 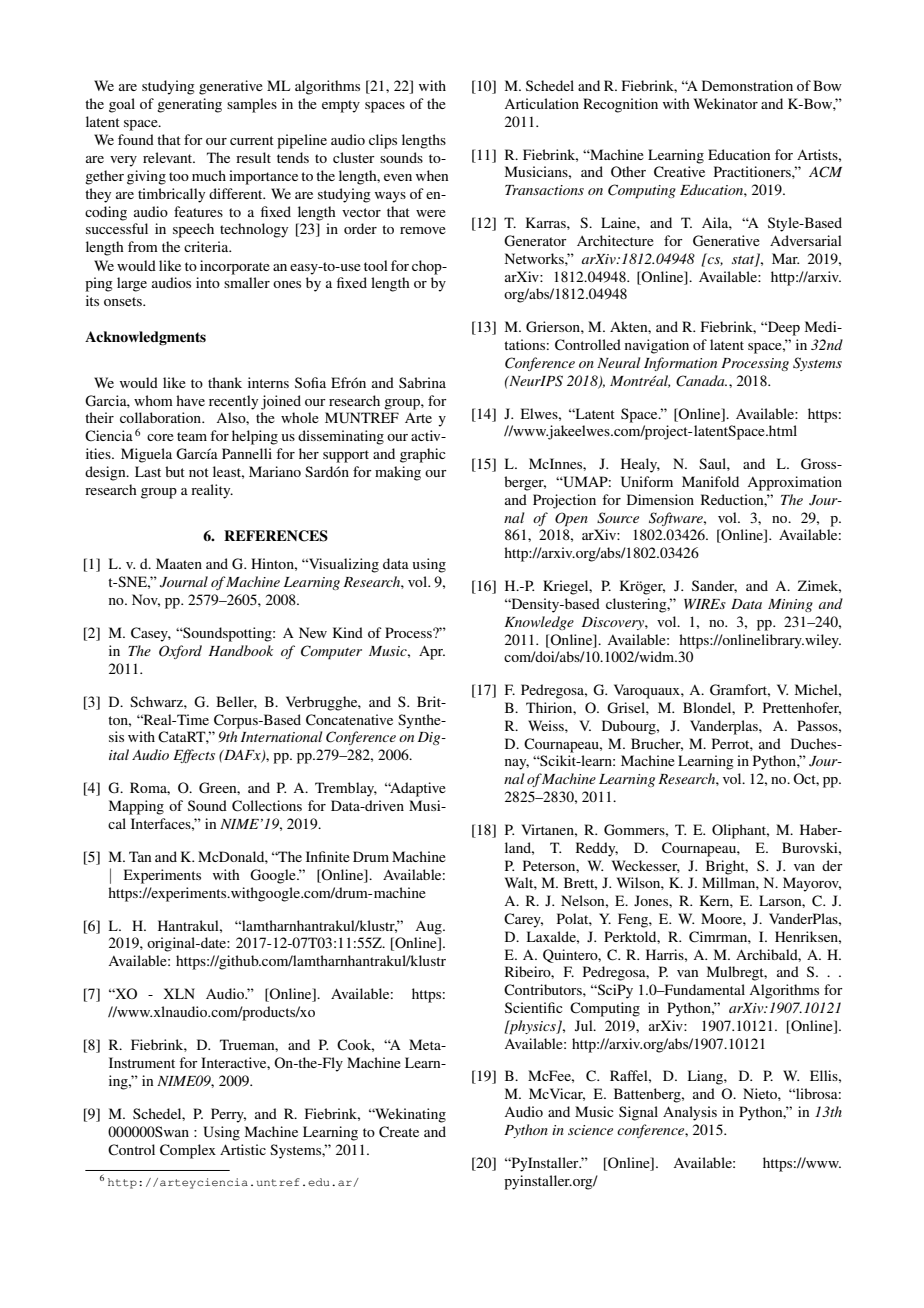 What do you see at coordinates (188, 1151) in the document?
I see `Complex` at bounding box center [188, 1151].
